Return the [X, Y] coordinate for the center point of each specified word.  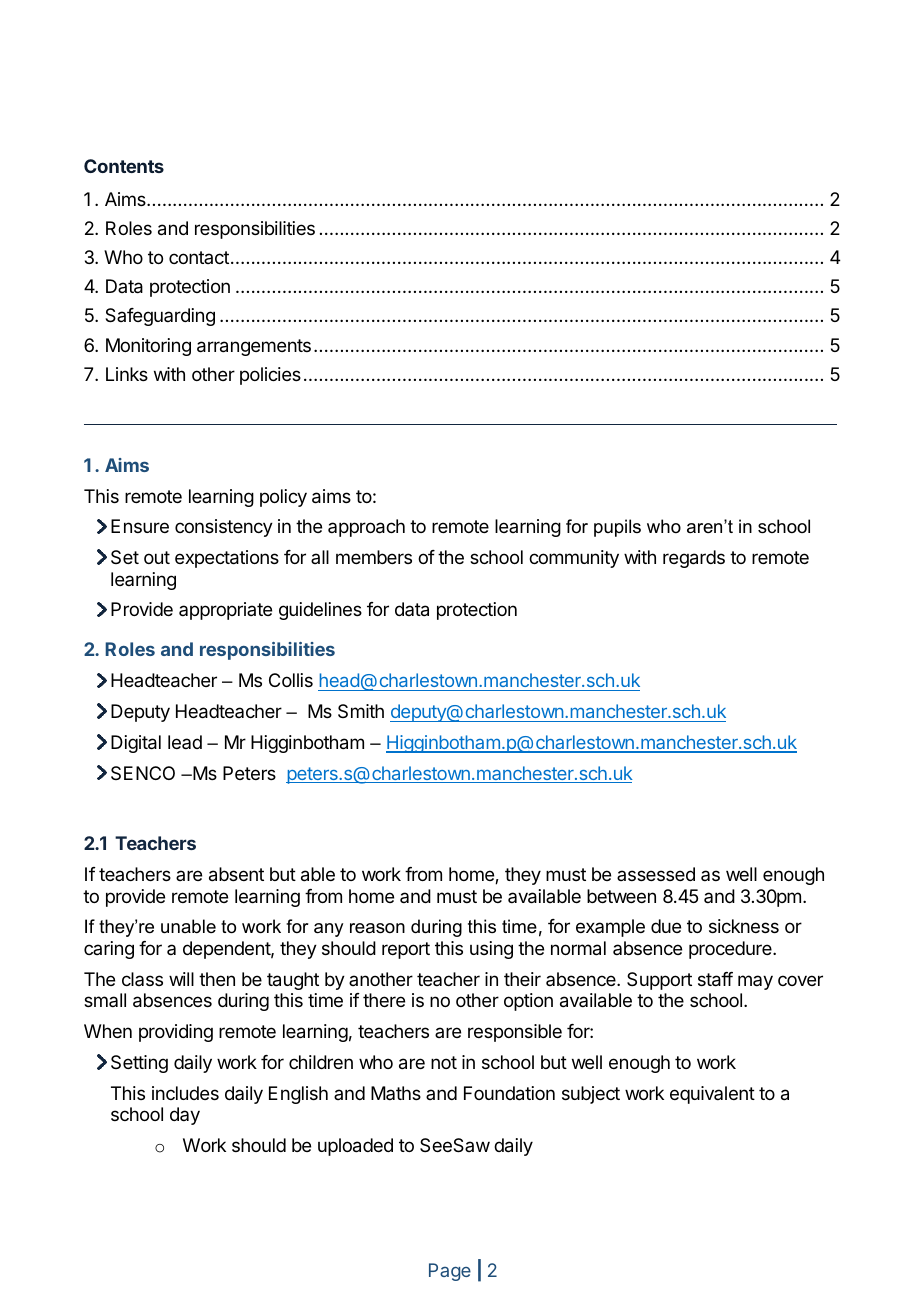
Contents [124, 166]
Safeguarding [160, 317]
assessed [656, 874]
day [185, 1116]
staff [715, 979]
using [491, 950]
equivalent [712, 1095]
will [181, 979]
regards [694, 559]
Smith [361, 711]
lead [185, 742]
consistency [224, 528]
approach [366, 528]
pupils [617, 528]
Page [450, 1272]
